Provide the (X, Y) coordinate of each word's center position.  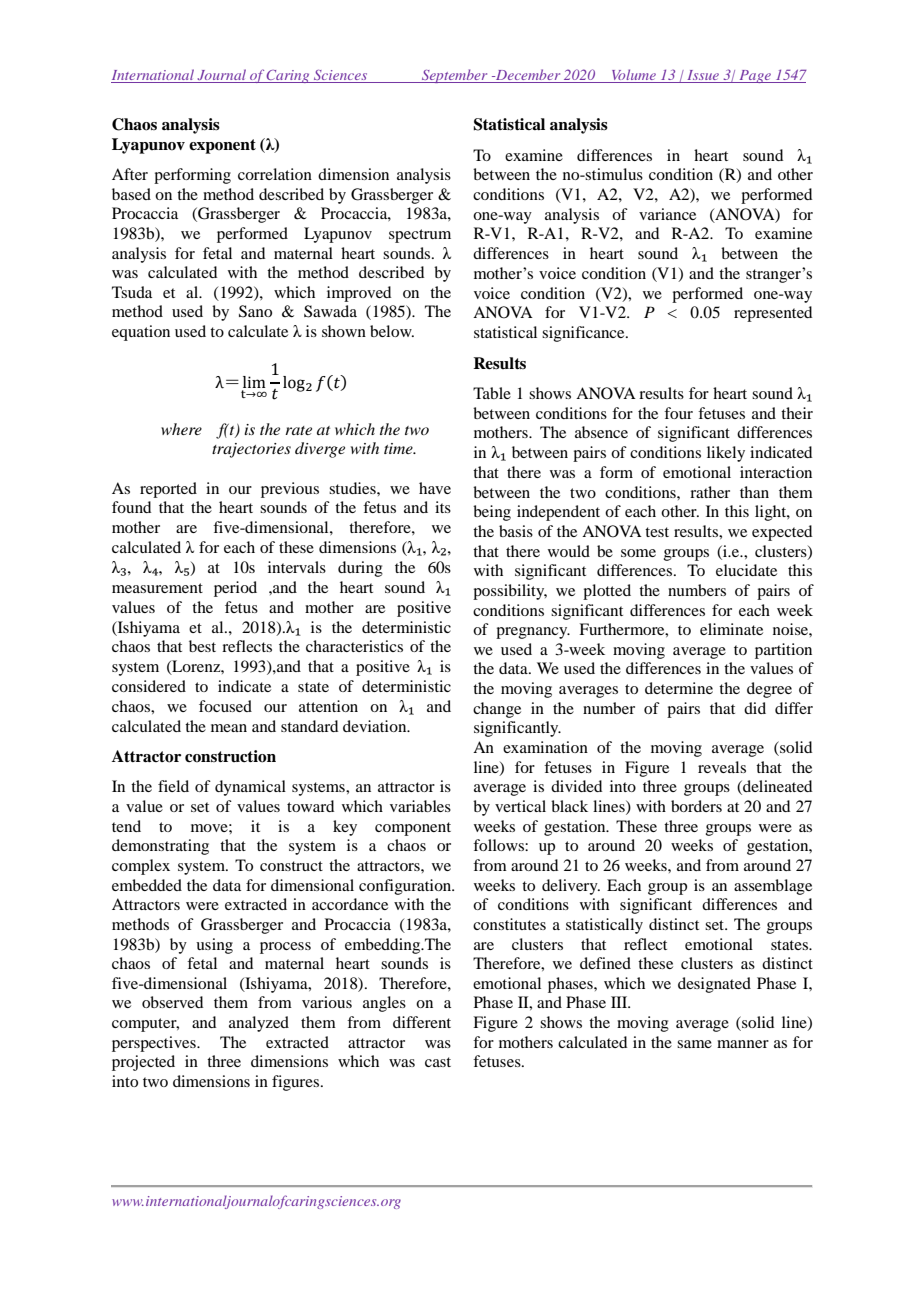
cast (438, 1062)
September (455, 76)
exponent (222, 146)
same (694, 1044)
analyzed (259, 1024)
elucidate (746, 570)
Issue (703, 76)
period (235, 589)
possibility (510, 592)
